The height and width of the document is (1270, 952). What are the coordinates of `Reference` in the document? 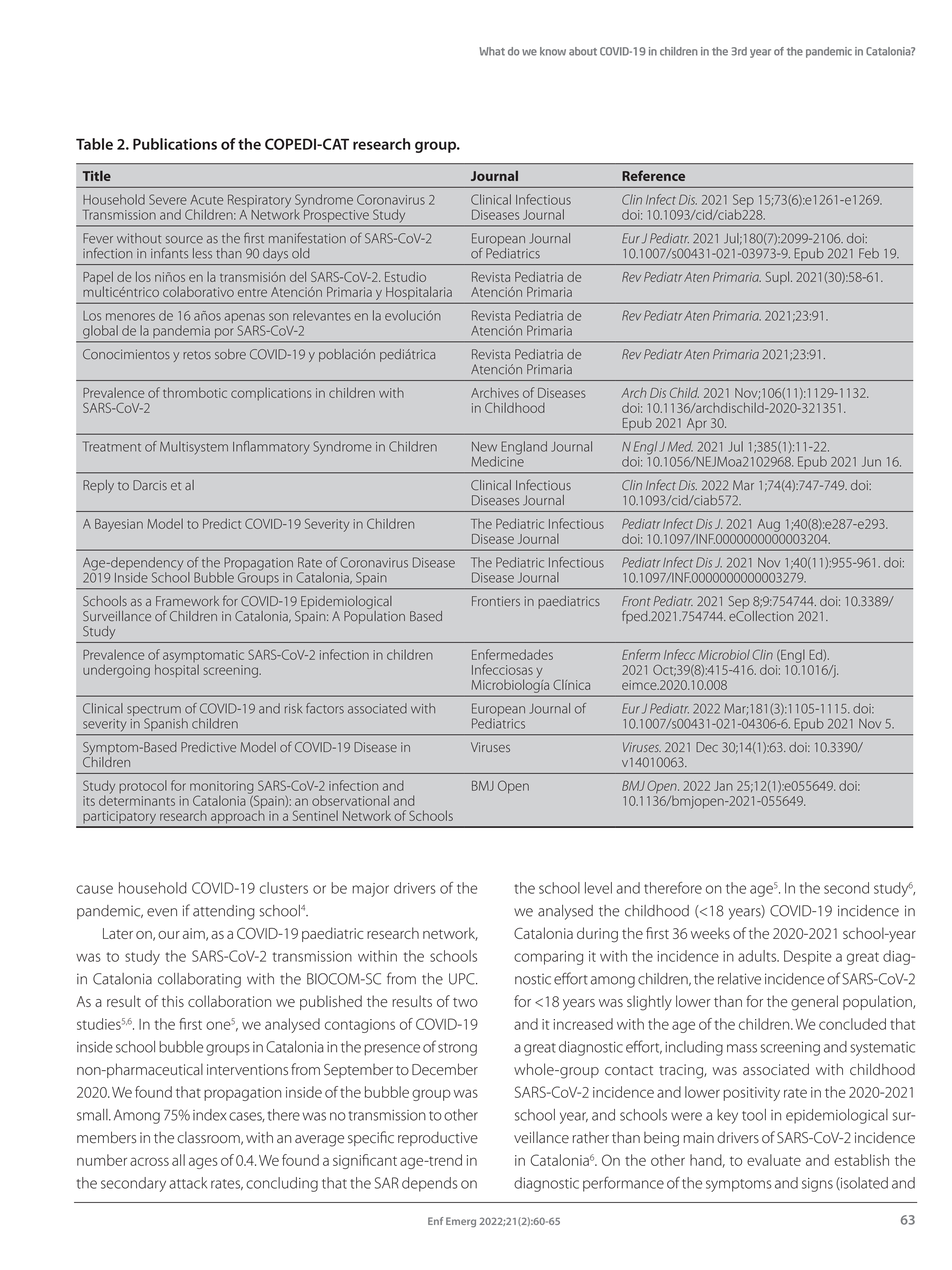 It's located at (653, 175).
